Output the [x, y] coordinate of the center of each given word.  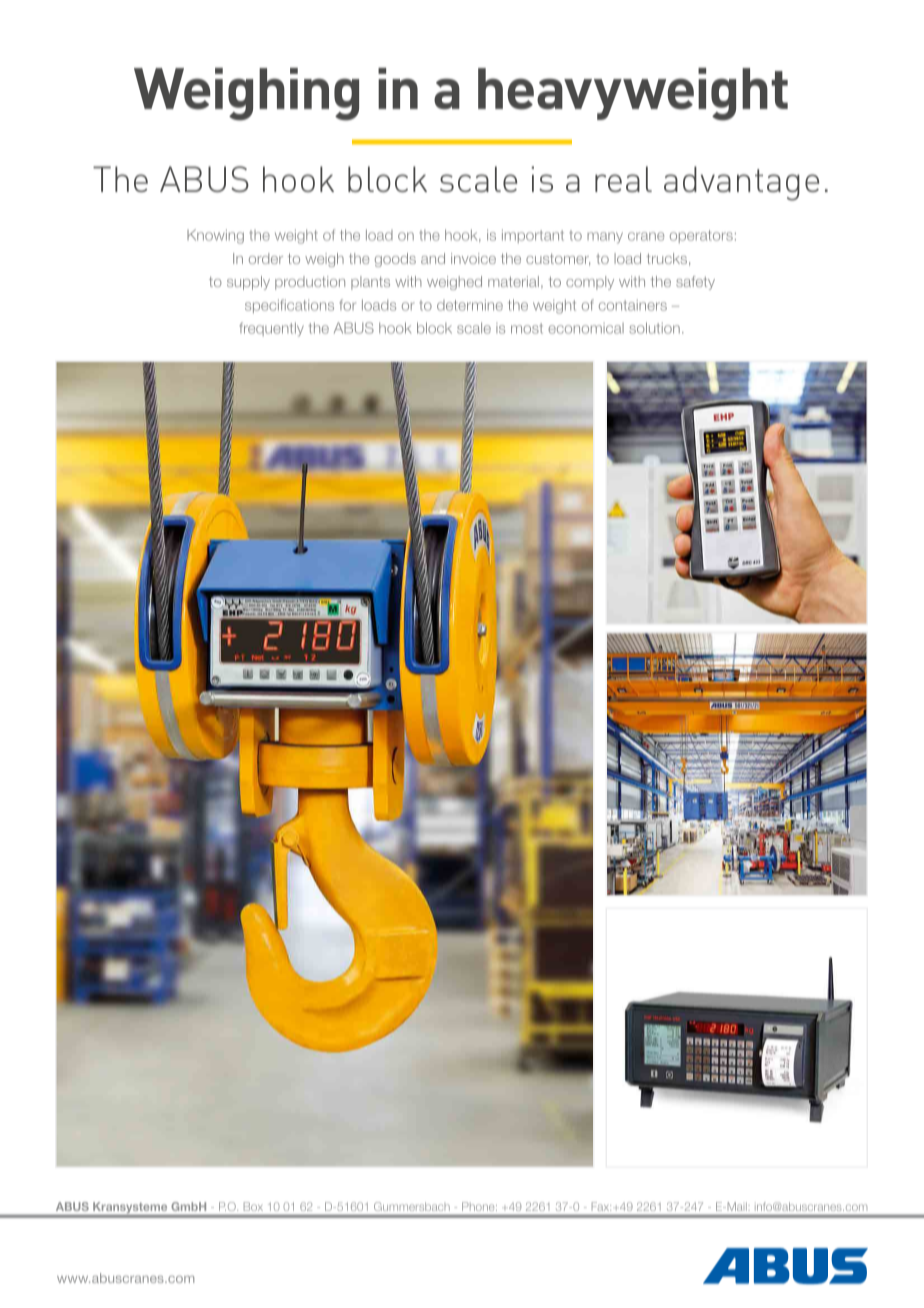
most [527, 328]
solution [654, 328]
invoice [473, 258]
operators [701, 236]
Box [253, 1206]
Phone [479, 1206]
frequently [271, 329]
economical [586, 328]
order [266, 258]
